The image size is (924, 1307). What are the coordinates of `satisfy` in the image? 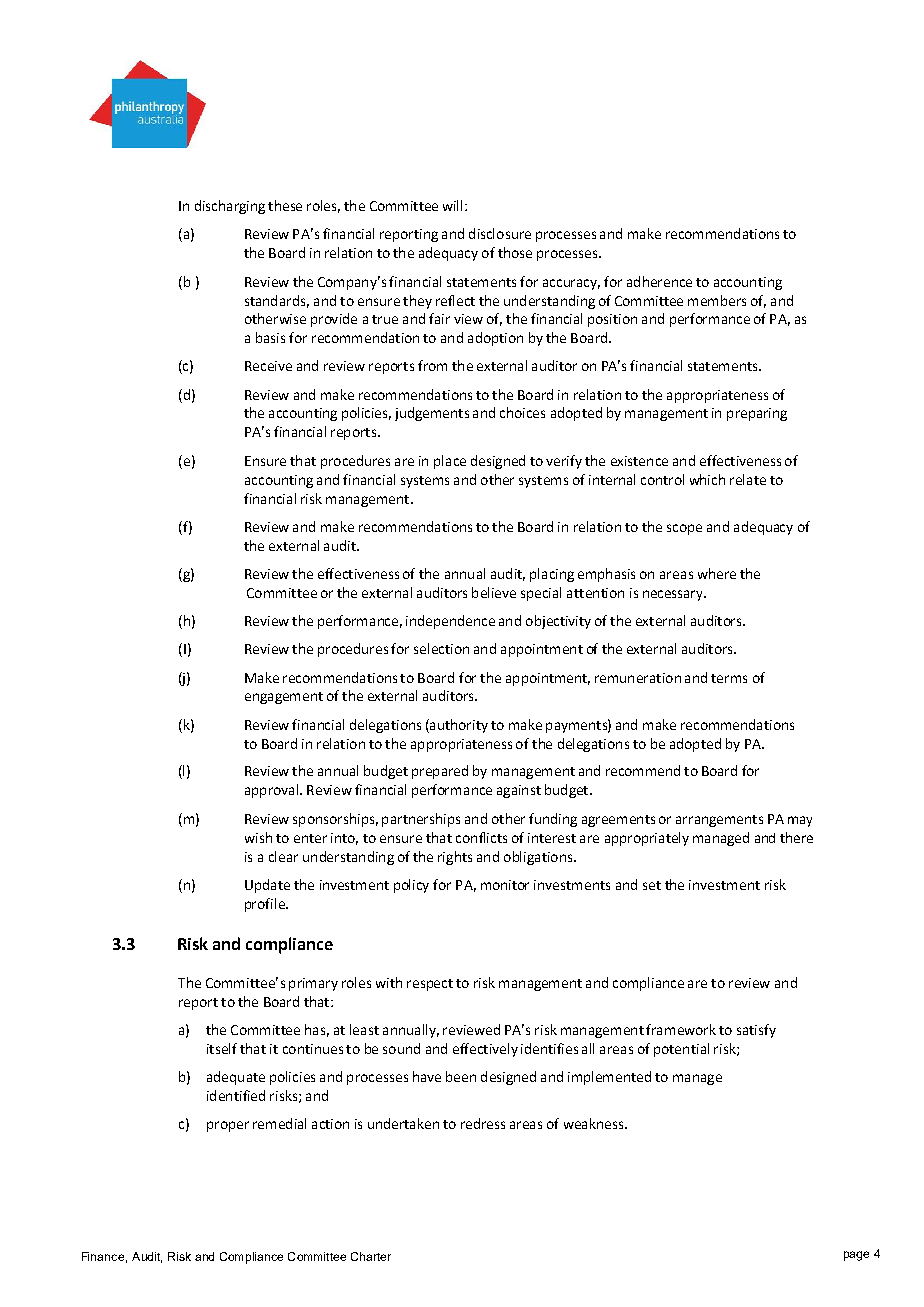 It's located at (756, 1031).
